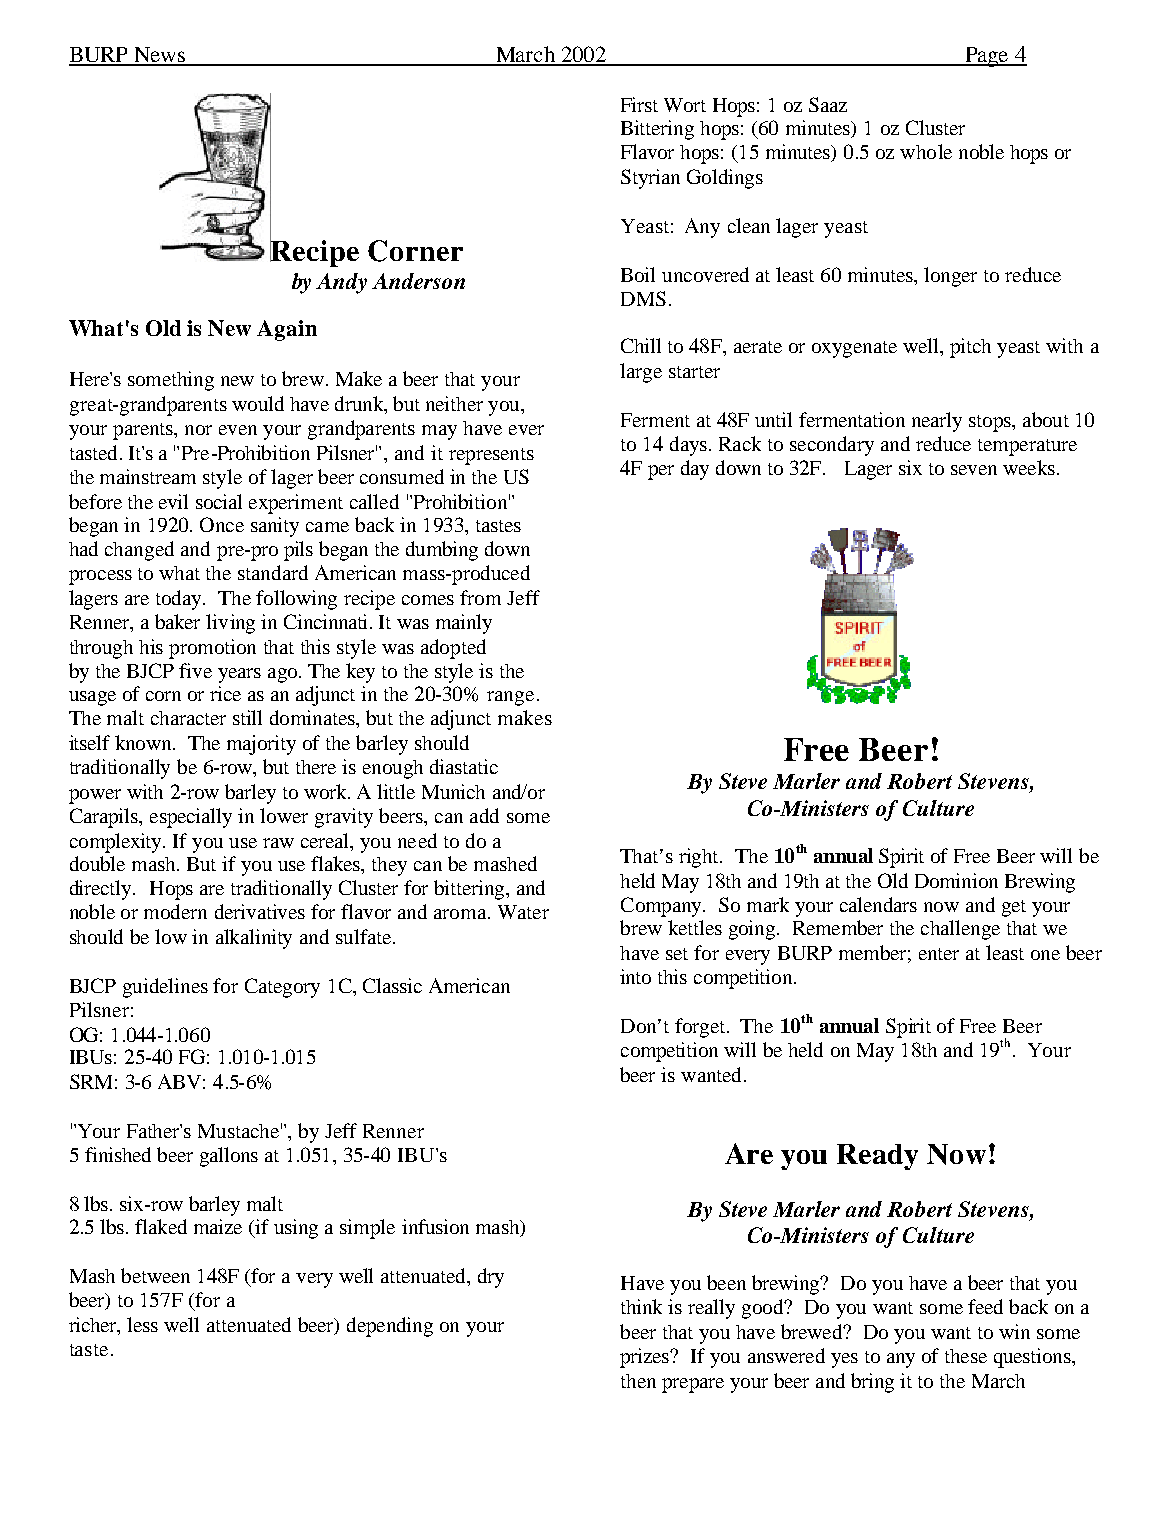 This document has width=1172, height=1517. Describe the element at coordinates (142, 1324) in the document. I see `less` at that location.
